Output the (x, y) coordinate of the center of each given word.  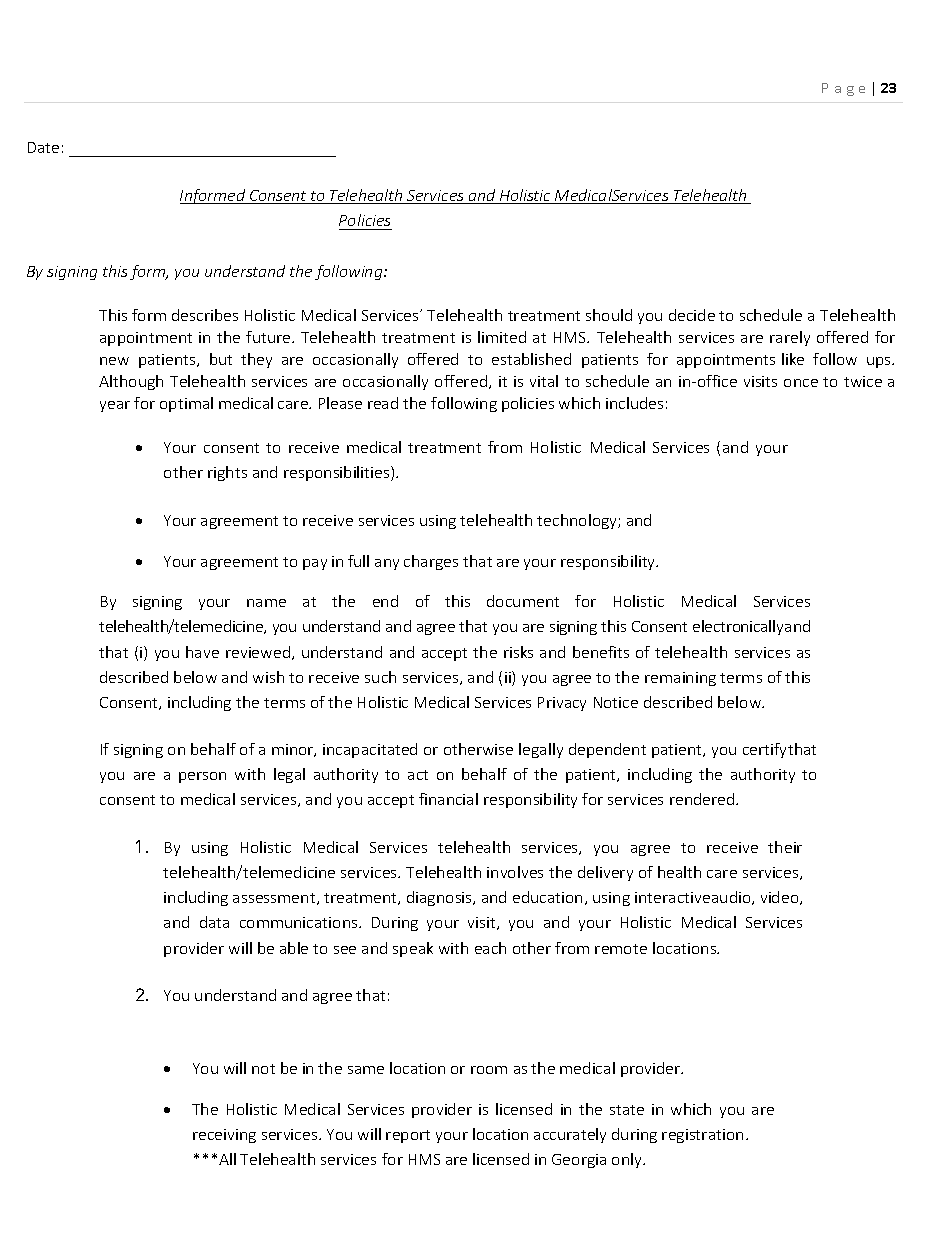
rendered (703, 799)
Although (131, 382)
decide (692, 315)
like (793, 359)
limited (502, 337)
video (781, 898)
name (266, 603)
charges (431, 562)
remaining (680, 679)
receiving (224, 1136)
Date (43, 147)
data (214, 922)
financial (448, 799)
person (202, 777)
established (531, 359)
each (490, 948)
